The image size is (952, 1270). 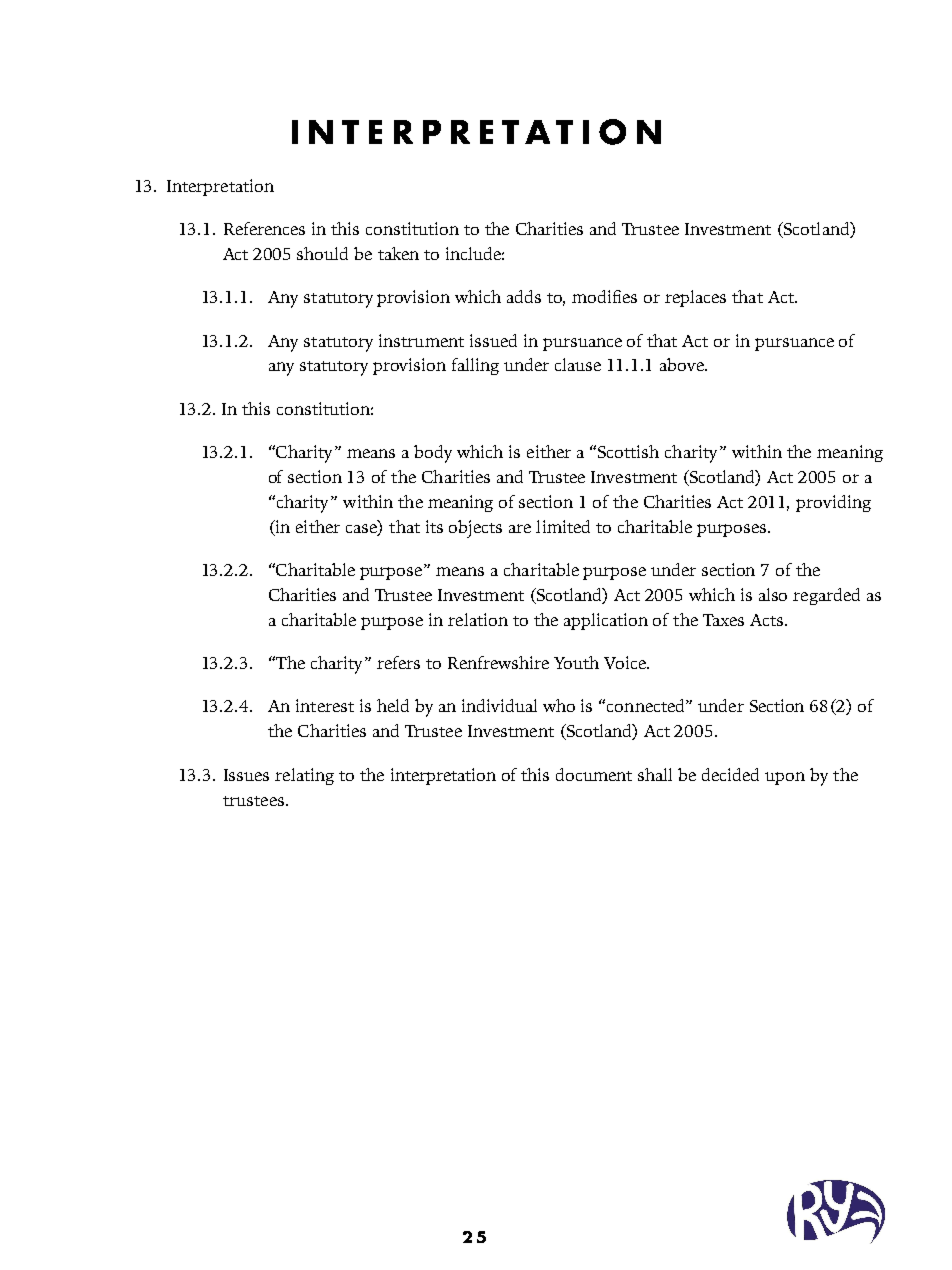 I want to click on relation, so click(x=478, y=619).
